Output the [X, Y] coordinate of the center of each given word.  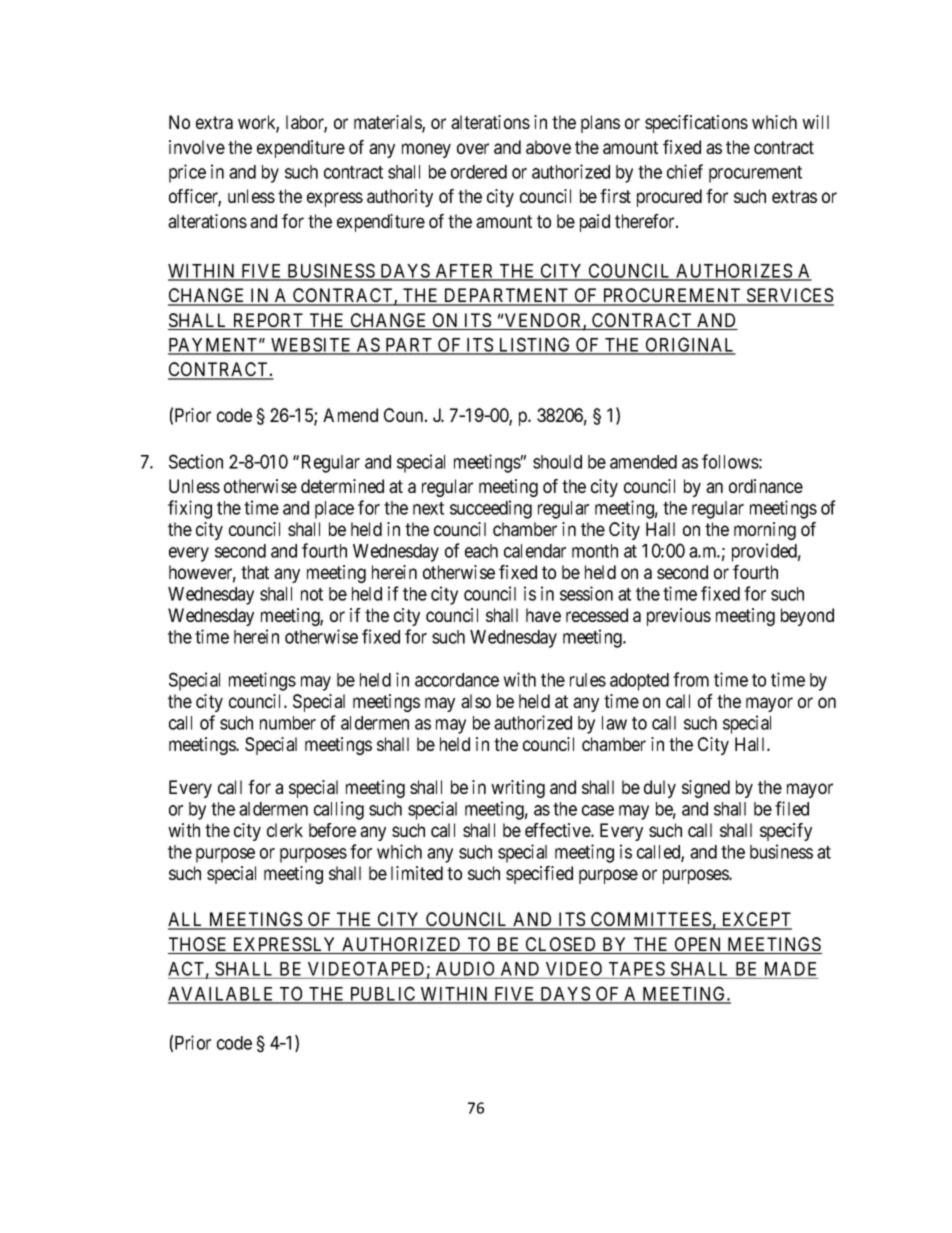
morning [765, 531]
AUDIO [465, 968]
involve [197, 147]
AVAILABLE [222, 995]
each [481, 551]
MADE [790, 969]
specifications [696, 124]
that [255, 572]
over [473, 148]
